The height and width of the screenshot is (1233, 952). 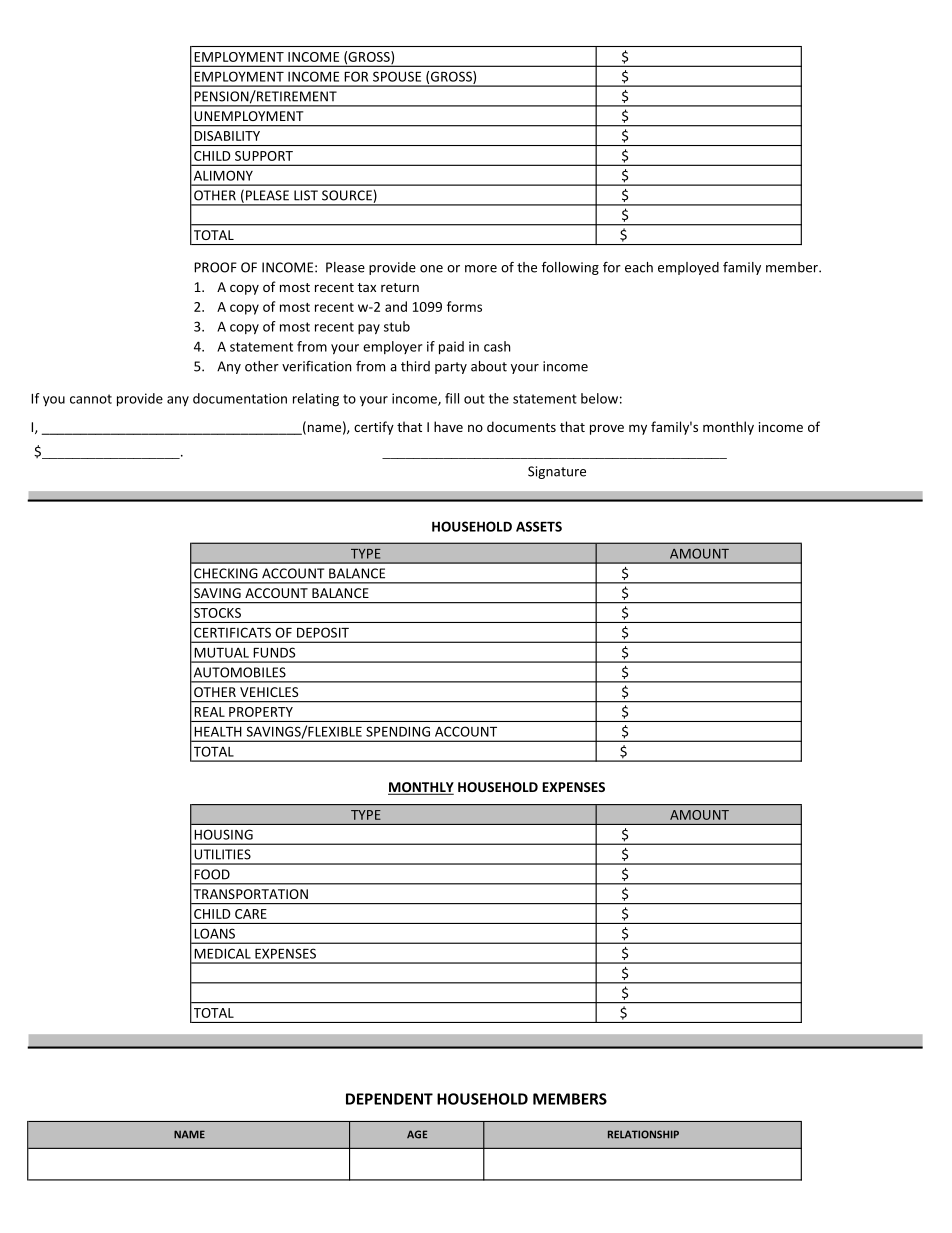 What do you see at coordinates (607, 429) in the screenshot?
I see `prove` at bounding box center [607, 429].
